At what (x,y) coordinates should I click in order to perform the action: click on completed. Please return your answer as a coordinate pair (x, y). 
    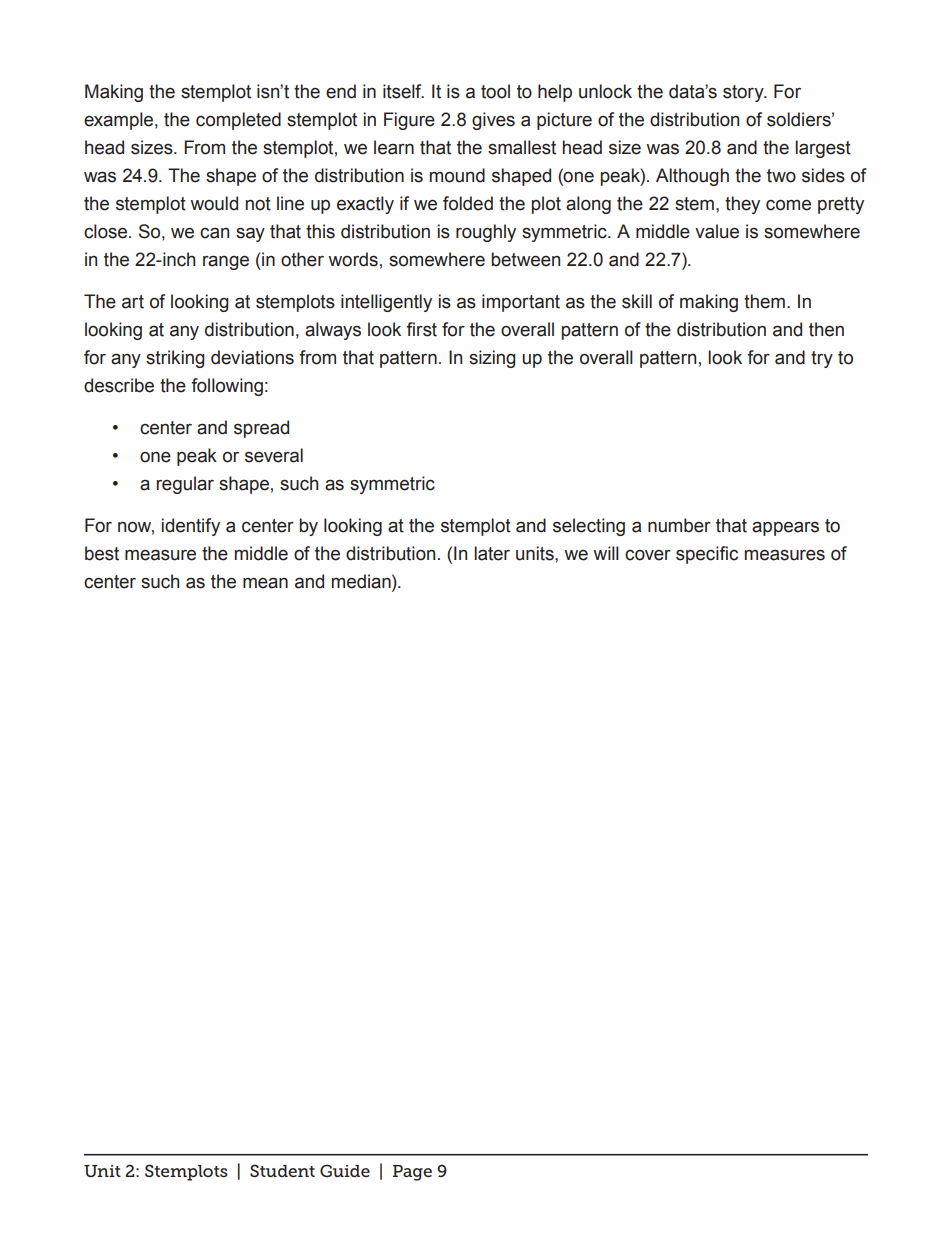
    Looking at the image, I should click on (238, 121).
